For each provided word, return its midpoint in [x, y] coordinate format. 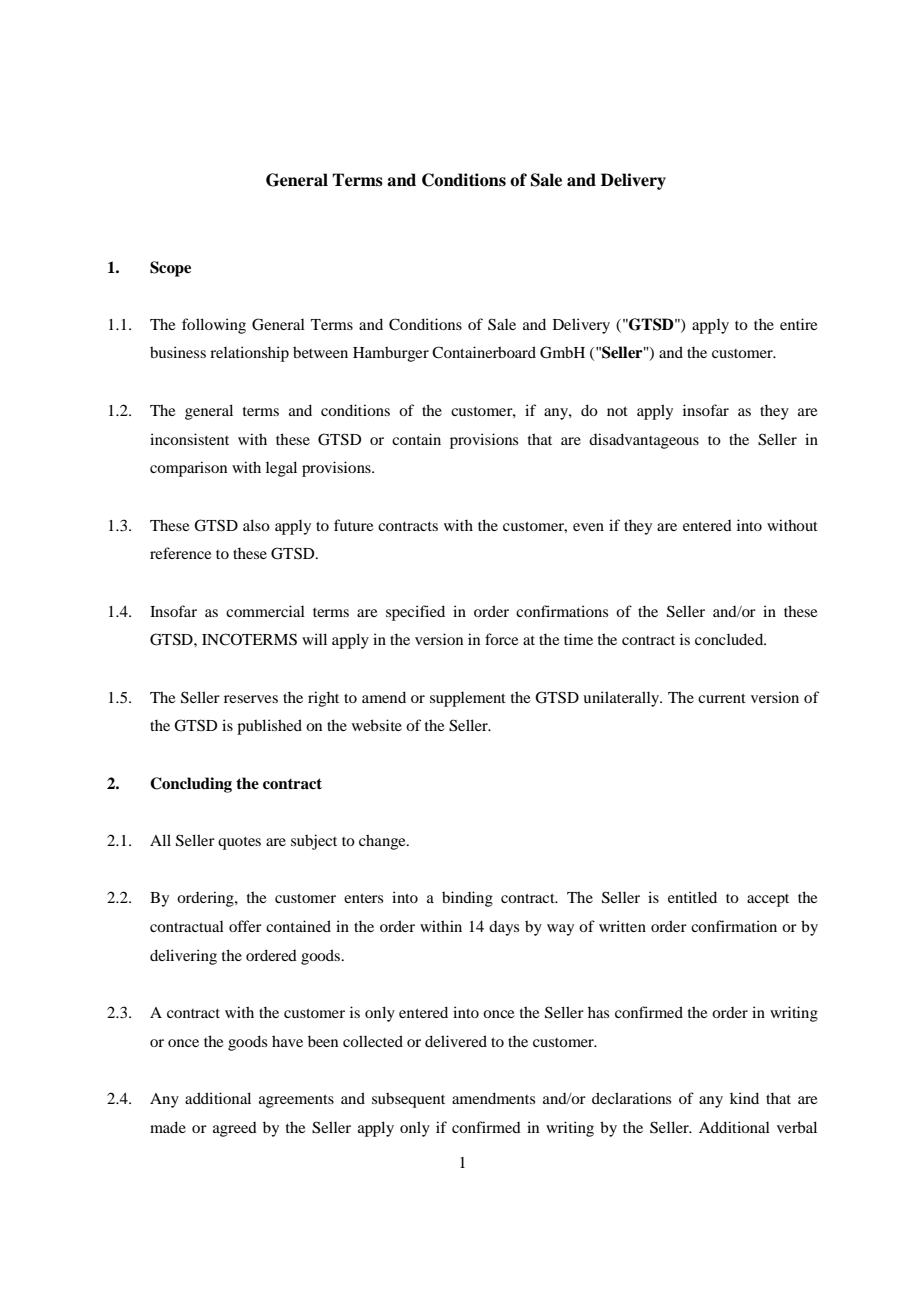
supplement [468, 699]
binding [467, 899]
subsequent [408, 1100]
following [214, 326]
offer [245, 926]
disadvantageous [644, 441]
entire [798, 324]
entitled [692, 897]
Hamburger [391, 354]
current [722, 698]
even [588, 527]
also [256, 525]
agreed [235, 1129]
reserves [251, 699]
